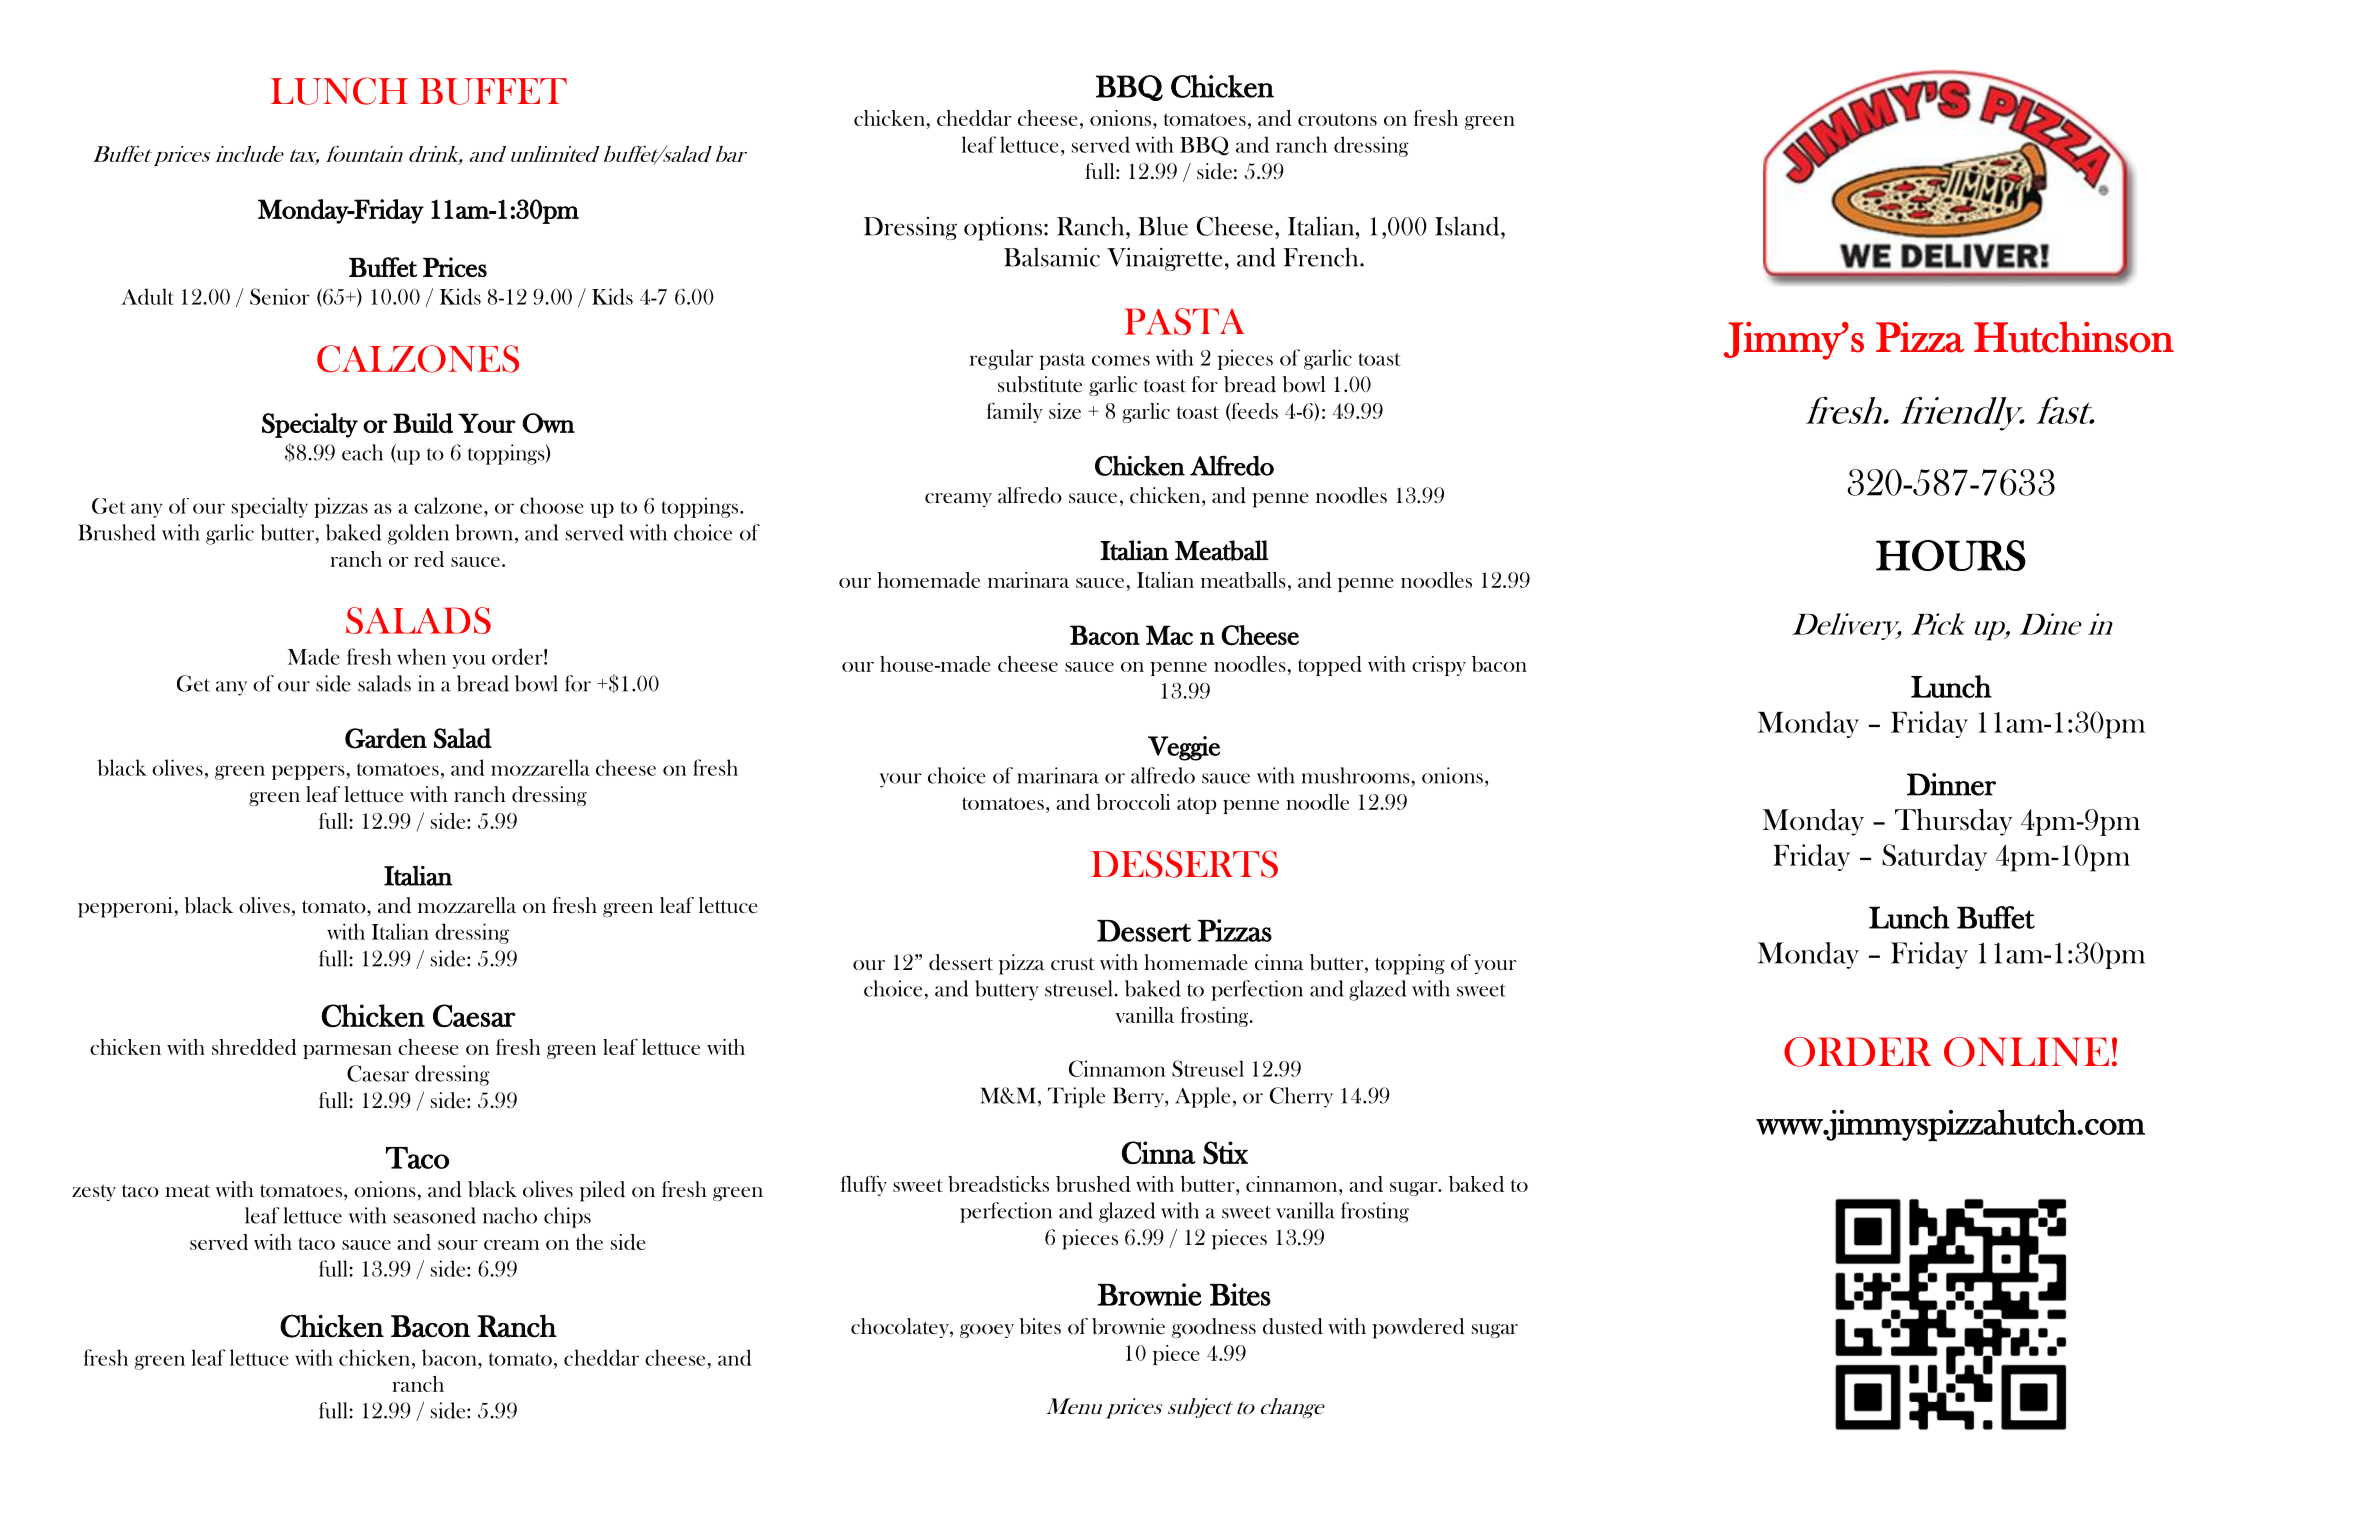  Describe the element at coordinates (1951, 784) in the screenshot. I see `Dinner` at that location.
